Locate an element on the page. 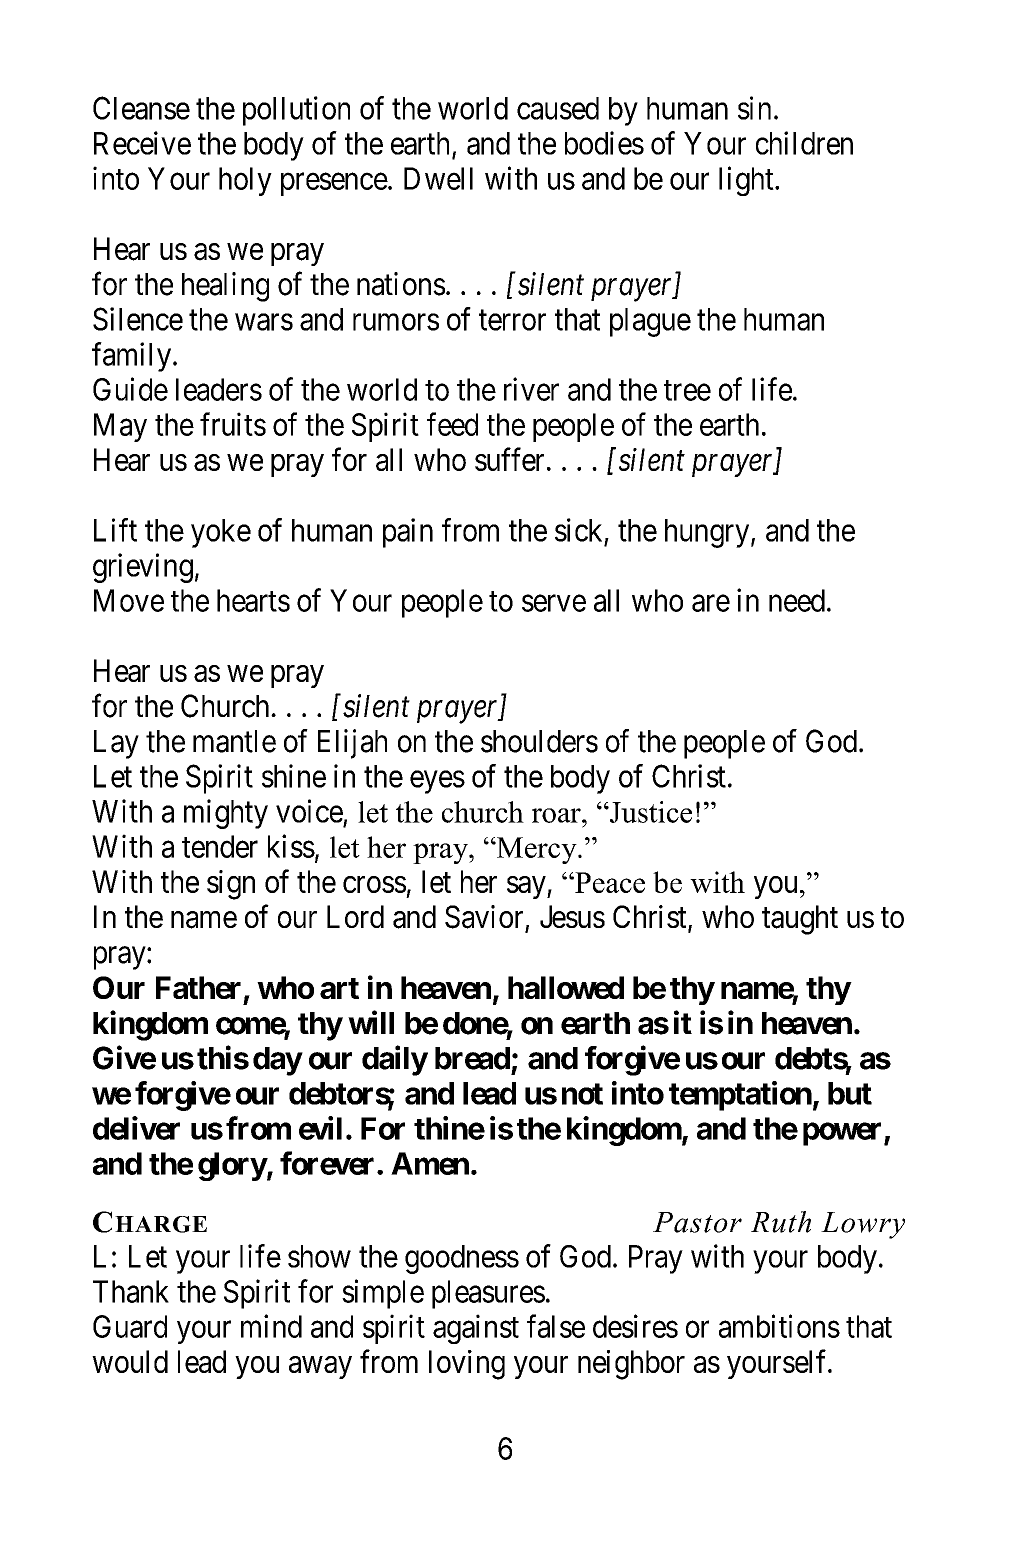 The width and height of the document is (1009, 1559). mantle is located at coordinates (234, 741).
